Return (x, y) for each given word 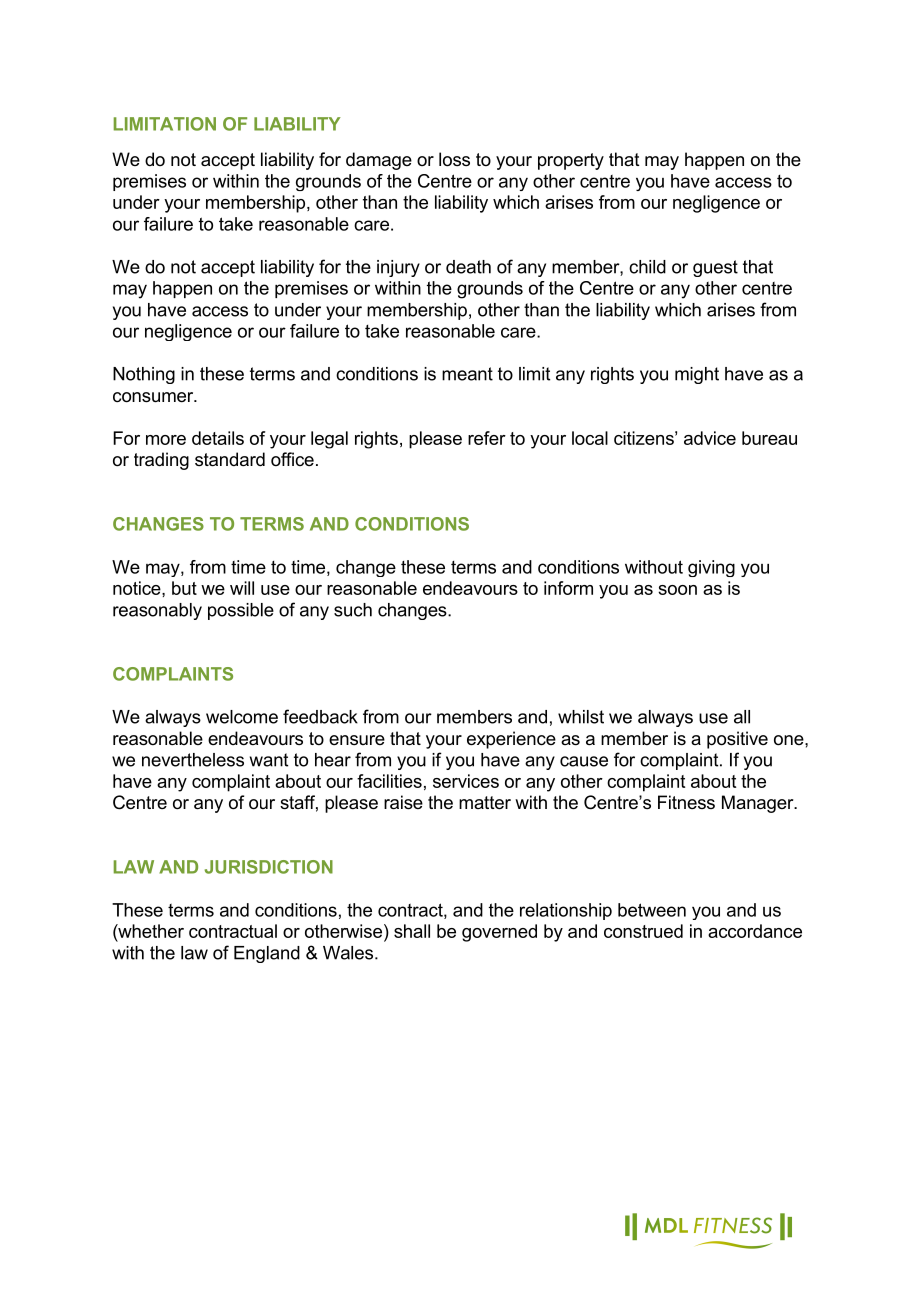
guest (715, 268)
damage (379, 161)
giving (711, 568)
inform (568, 588)
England (267, 954)
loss (454, 159)
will (242, 588)
